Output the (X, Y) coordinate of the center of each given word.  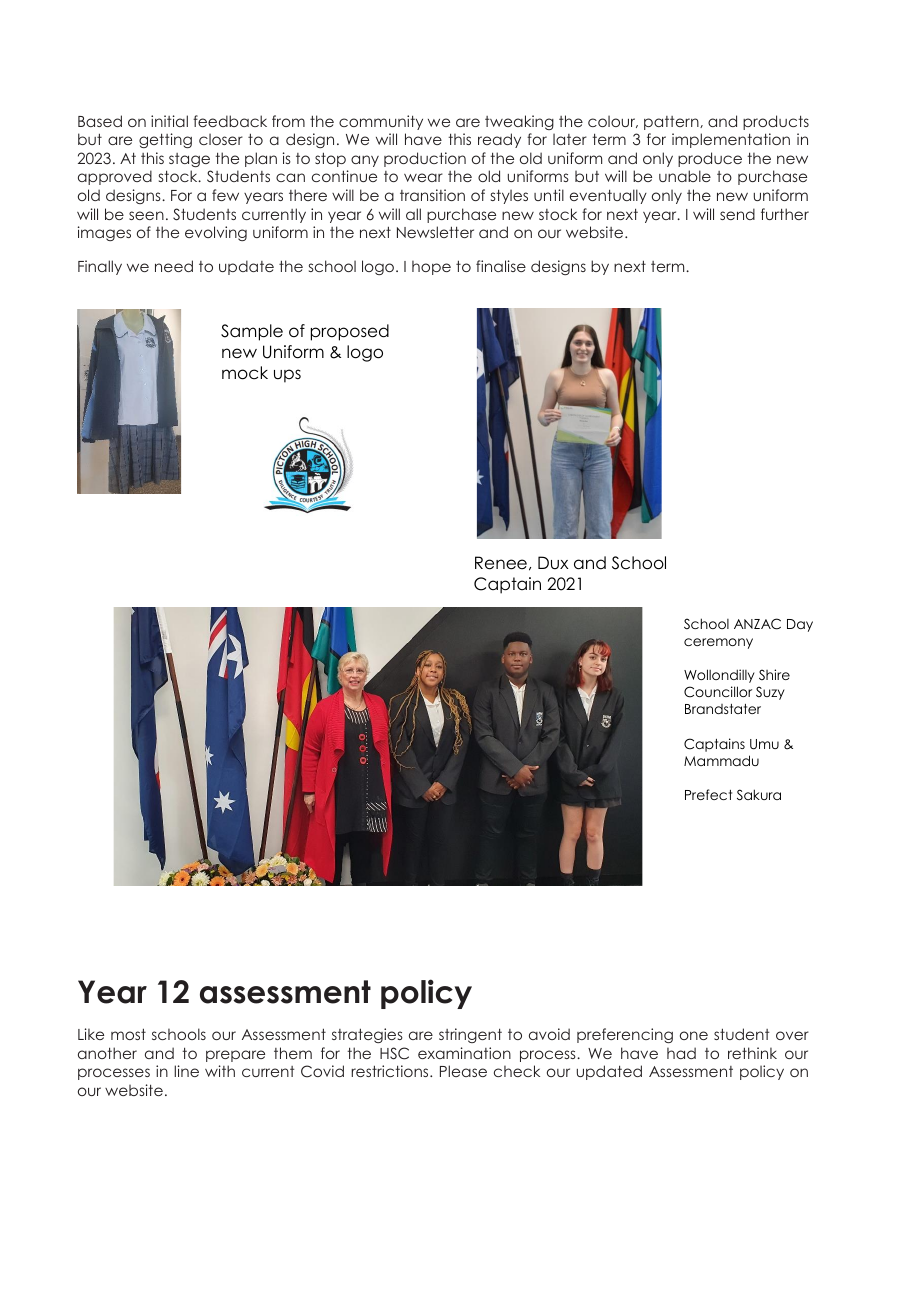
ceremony (718, 643)
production (425, 159)
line (186, 1071)
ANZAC (757, 624)
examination (464, 1053)
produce (710, 159)
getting (165, 140)
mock (245, 373)
